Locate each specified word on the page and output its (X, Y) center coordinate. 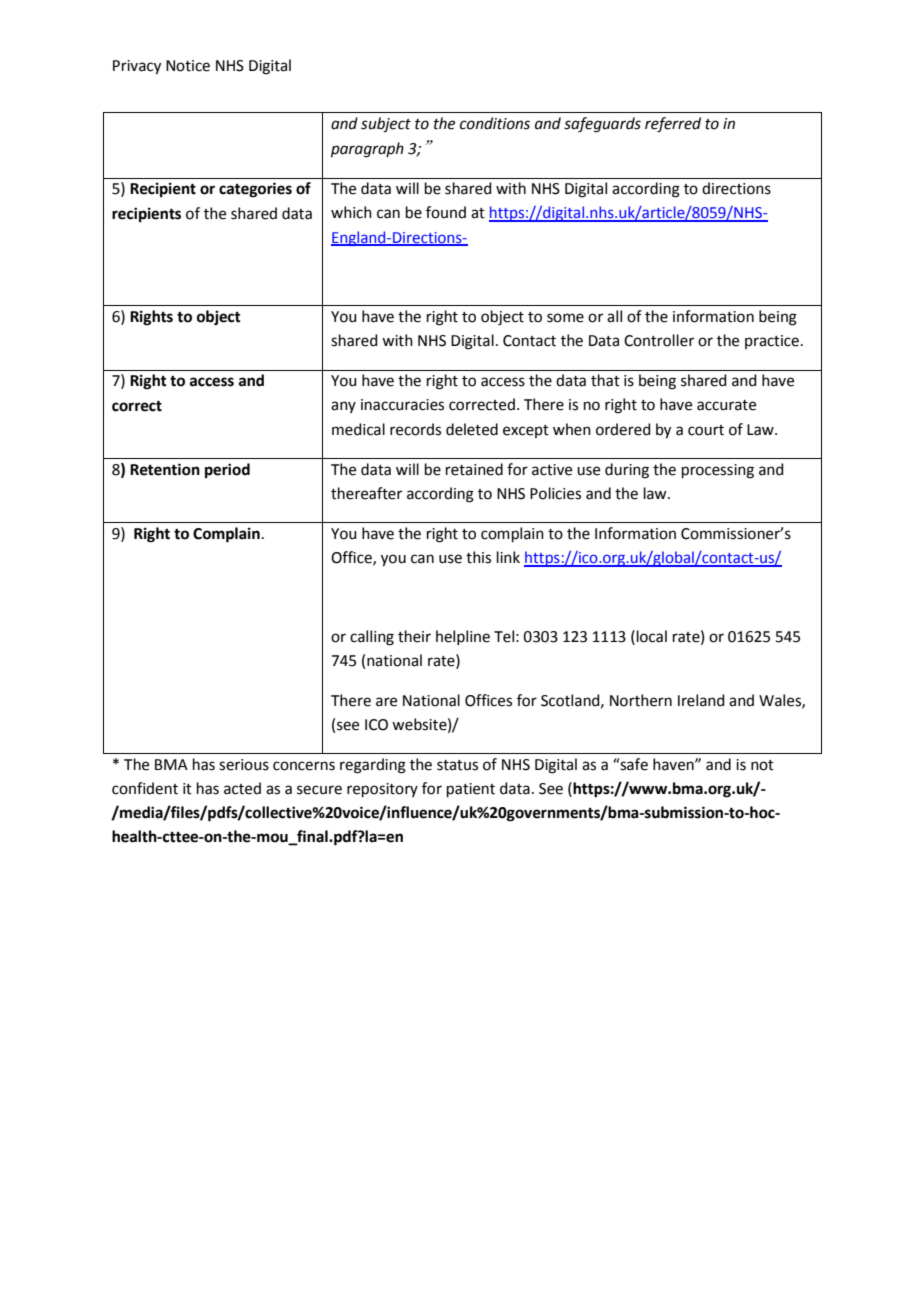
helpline (463, 637)
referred (673, 125)
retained (474, 469)
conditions (495, 123)
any (343, 407)
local (652, 636)
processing (718, 471)
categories (255, 190)
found (446, 212)
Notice (188, 66)
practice (772, 342)
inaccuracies (402, 405)
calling (372, 638)
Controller (659, 340)
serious (244, 765)
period (227, 471)
